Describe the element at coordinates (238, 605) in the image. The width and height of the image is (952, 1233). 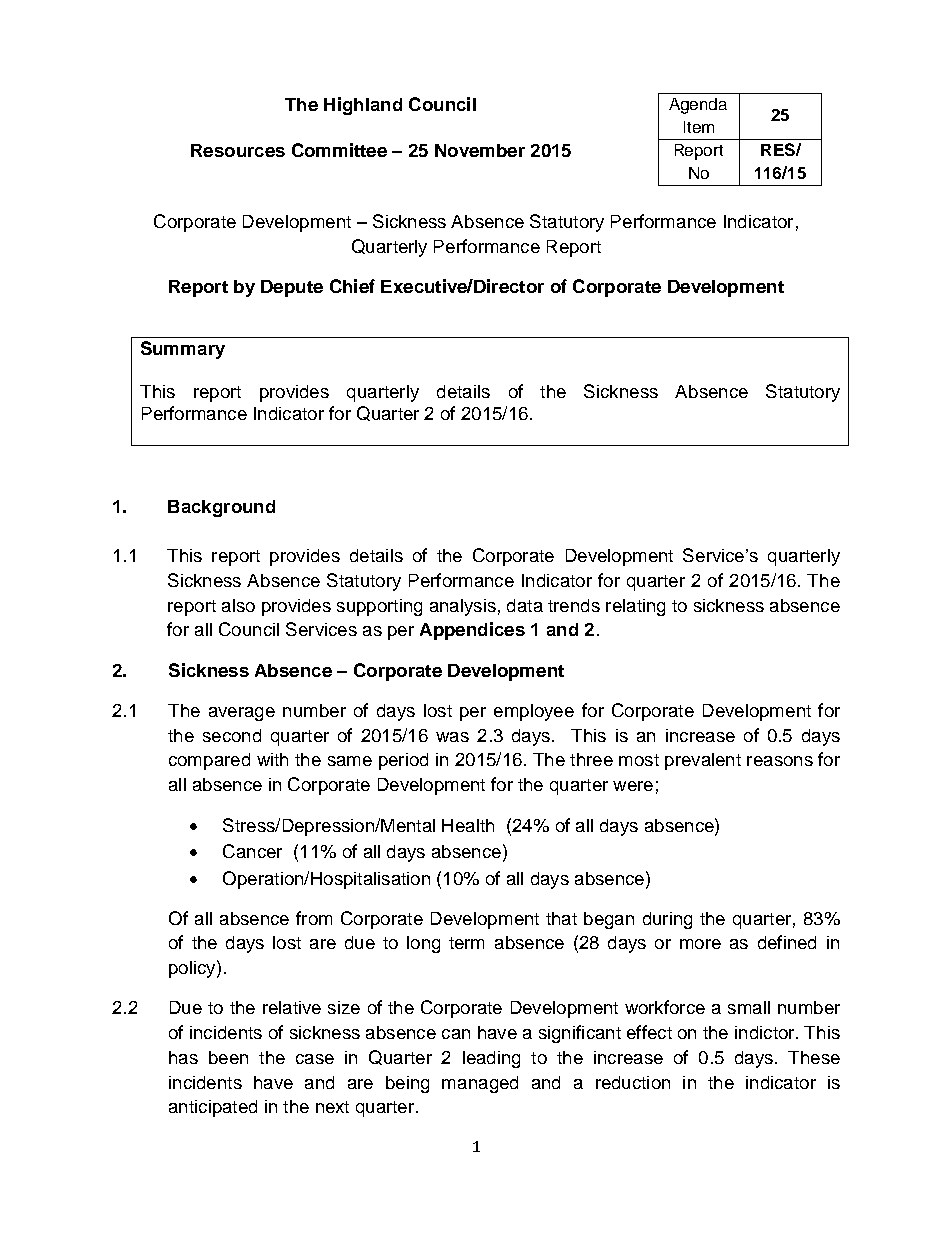
I see `also` at that location.
